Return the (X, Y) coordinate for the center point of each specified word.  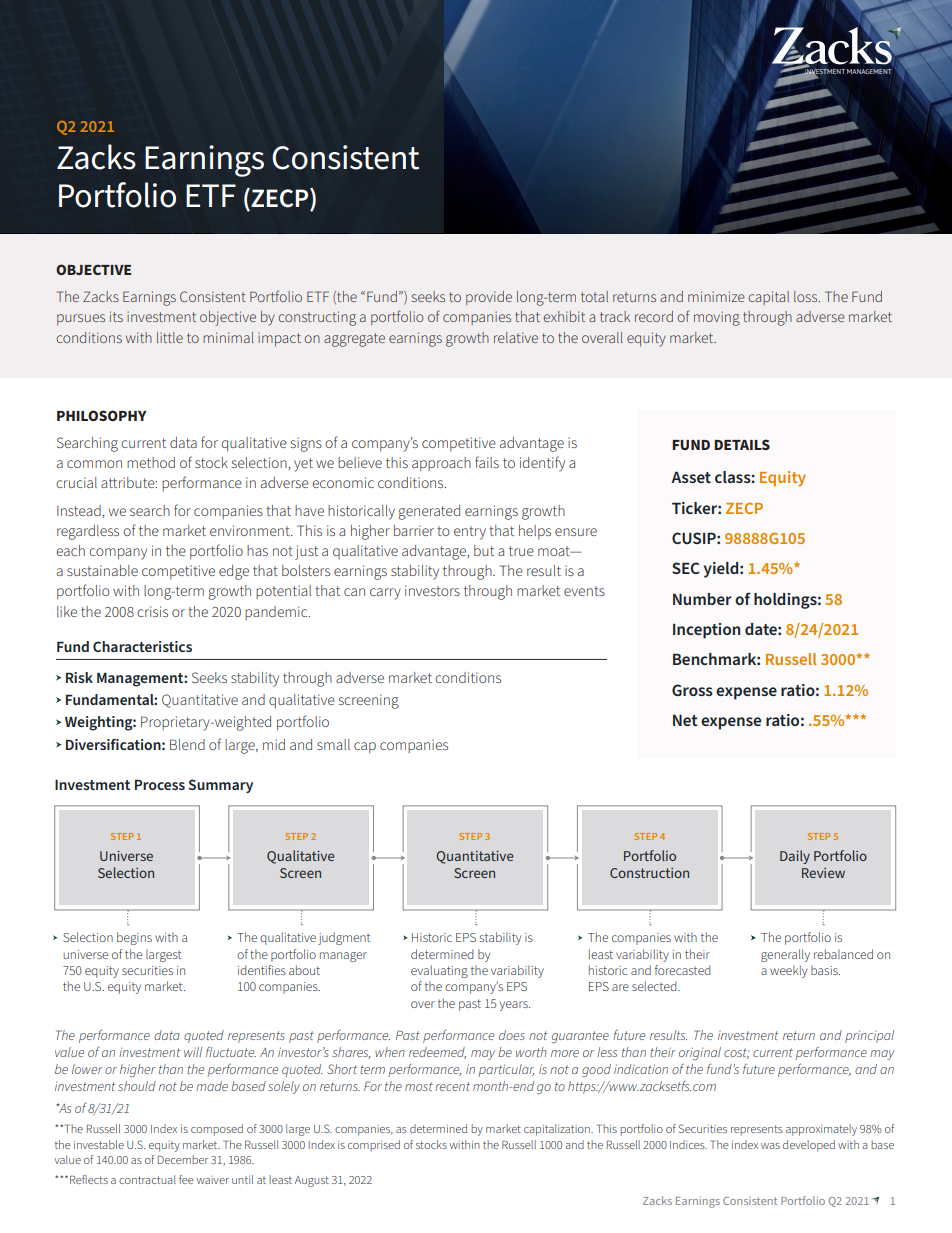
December (183, 1159)
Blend (187, 744)
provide (489, 298)
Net (685, 720)
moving (717, 318)
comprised (374, 1146)
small (333, 744)
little (170, 337)
